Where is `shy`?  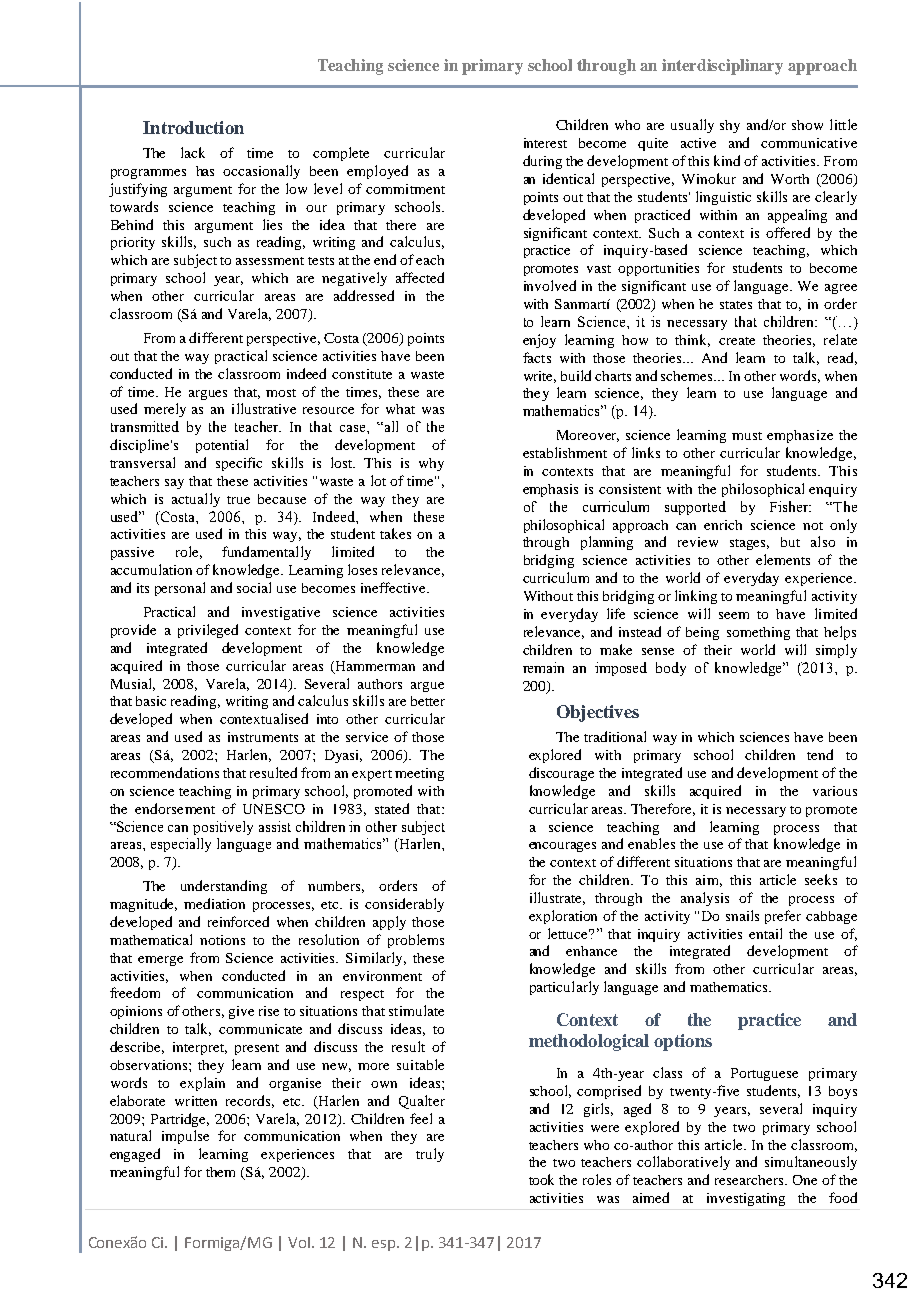 shy is located at coordinates (730, 126).
